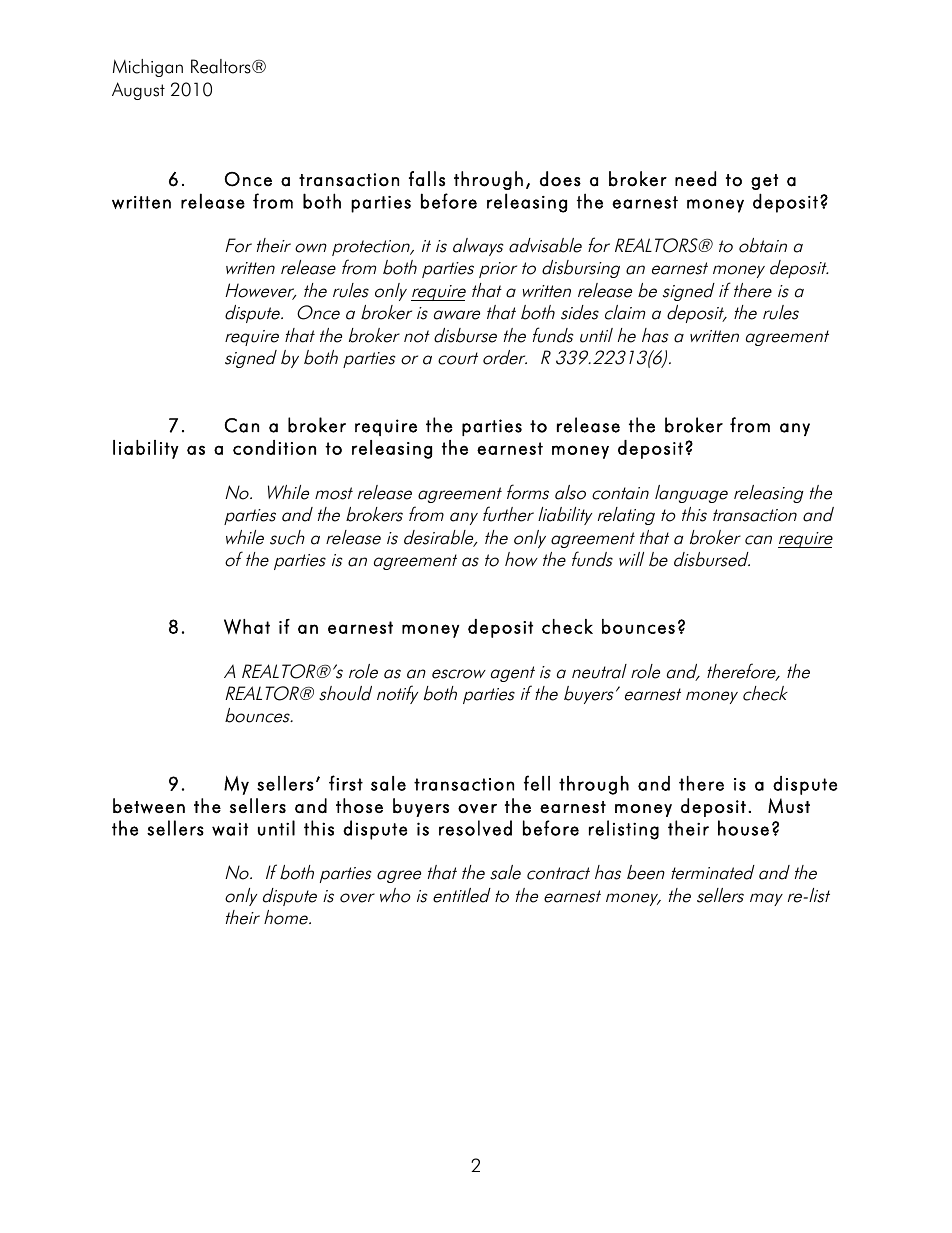 The image size is (952, 1233). Describe the element at coordinates (537, 783) in the document. I see `fell` at that location.
